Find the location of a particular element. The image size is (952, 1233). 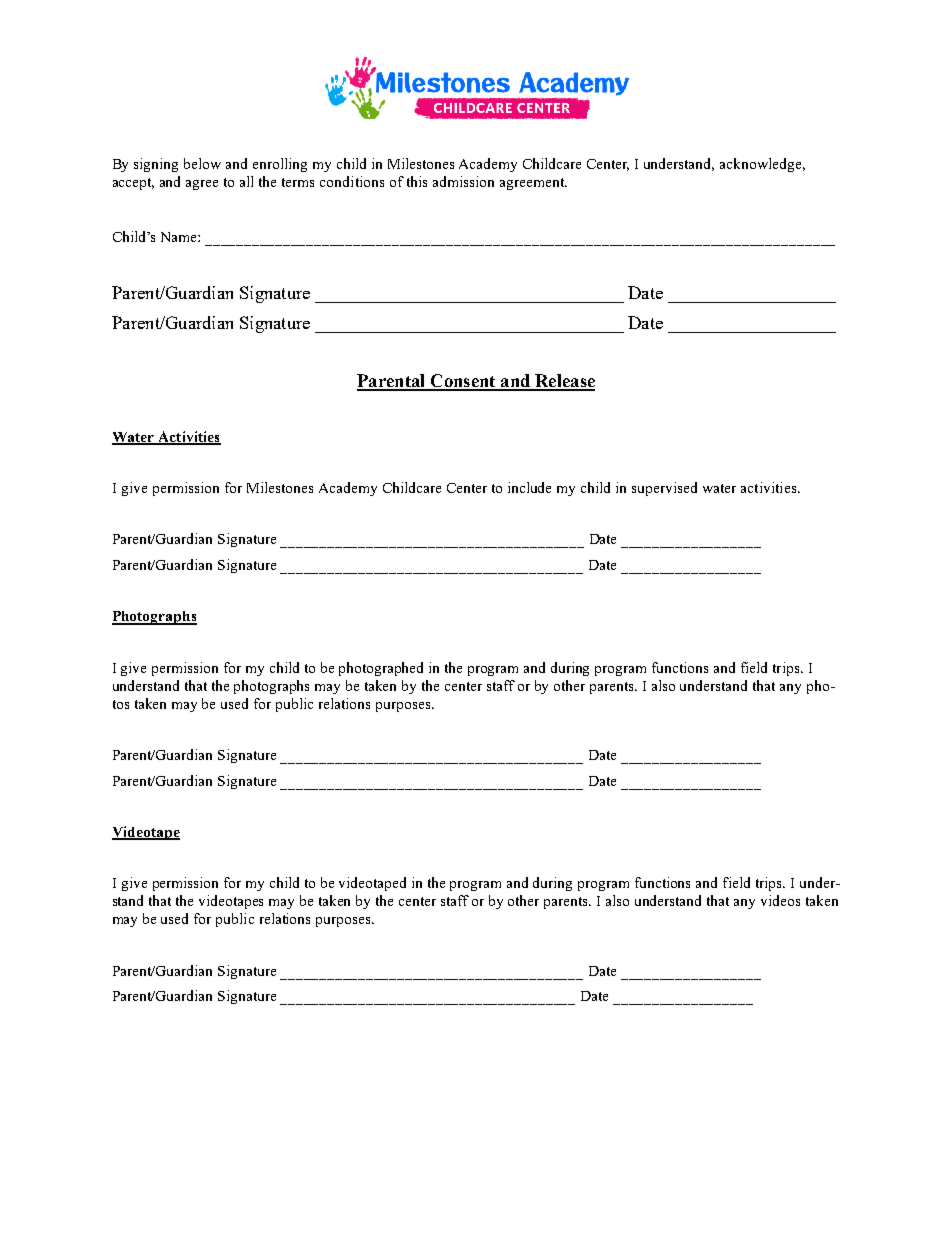

acknowledge is located at coordinates (762, 165).
